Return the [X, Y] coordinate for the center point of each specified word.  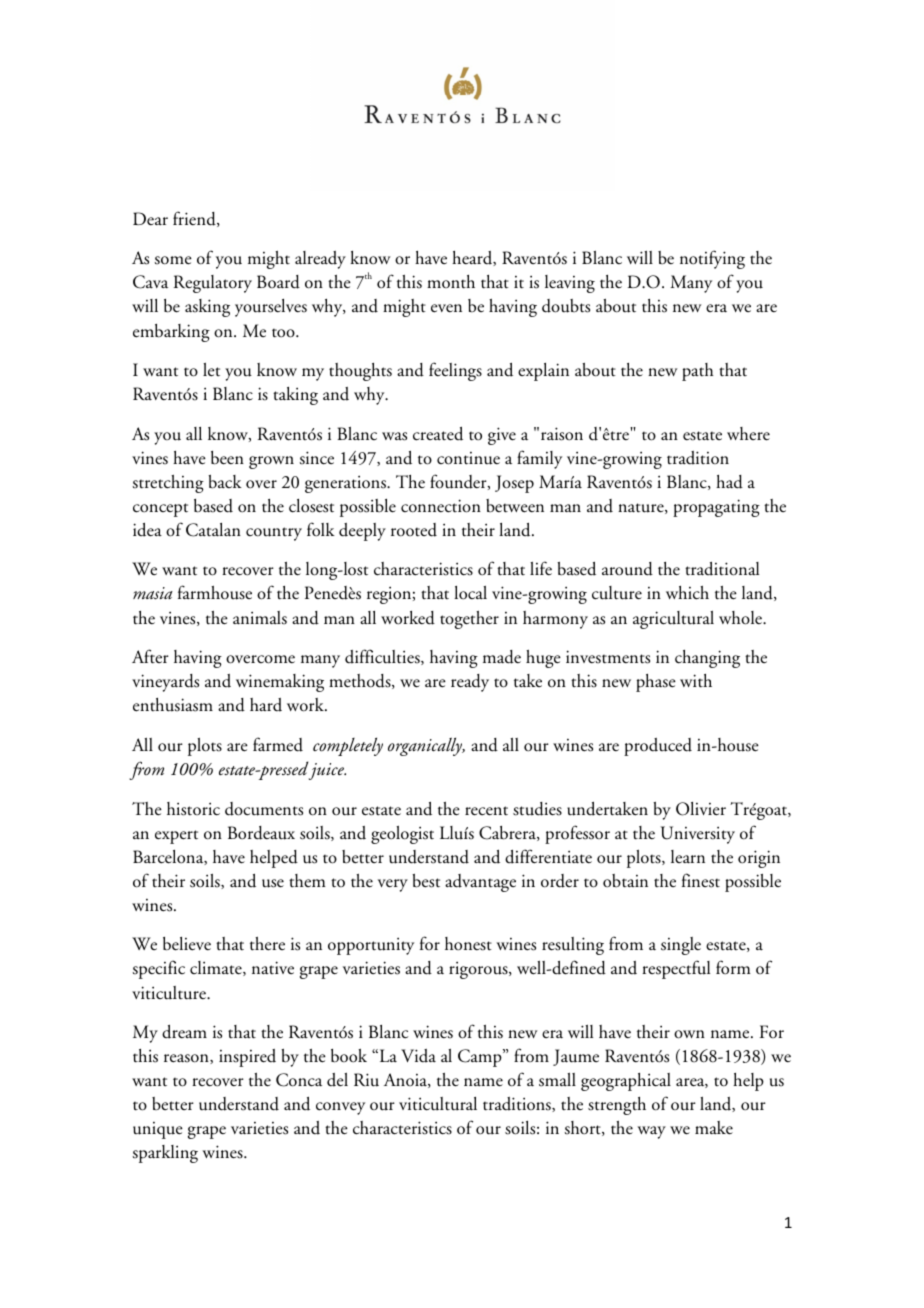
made [502, 657]
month [451, 282]
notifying [712, 259]
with [696, 681]
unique [158, 1130]
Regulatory [213, 284]
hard [266, 705]
